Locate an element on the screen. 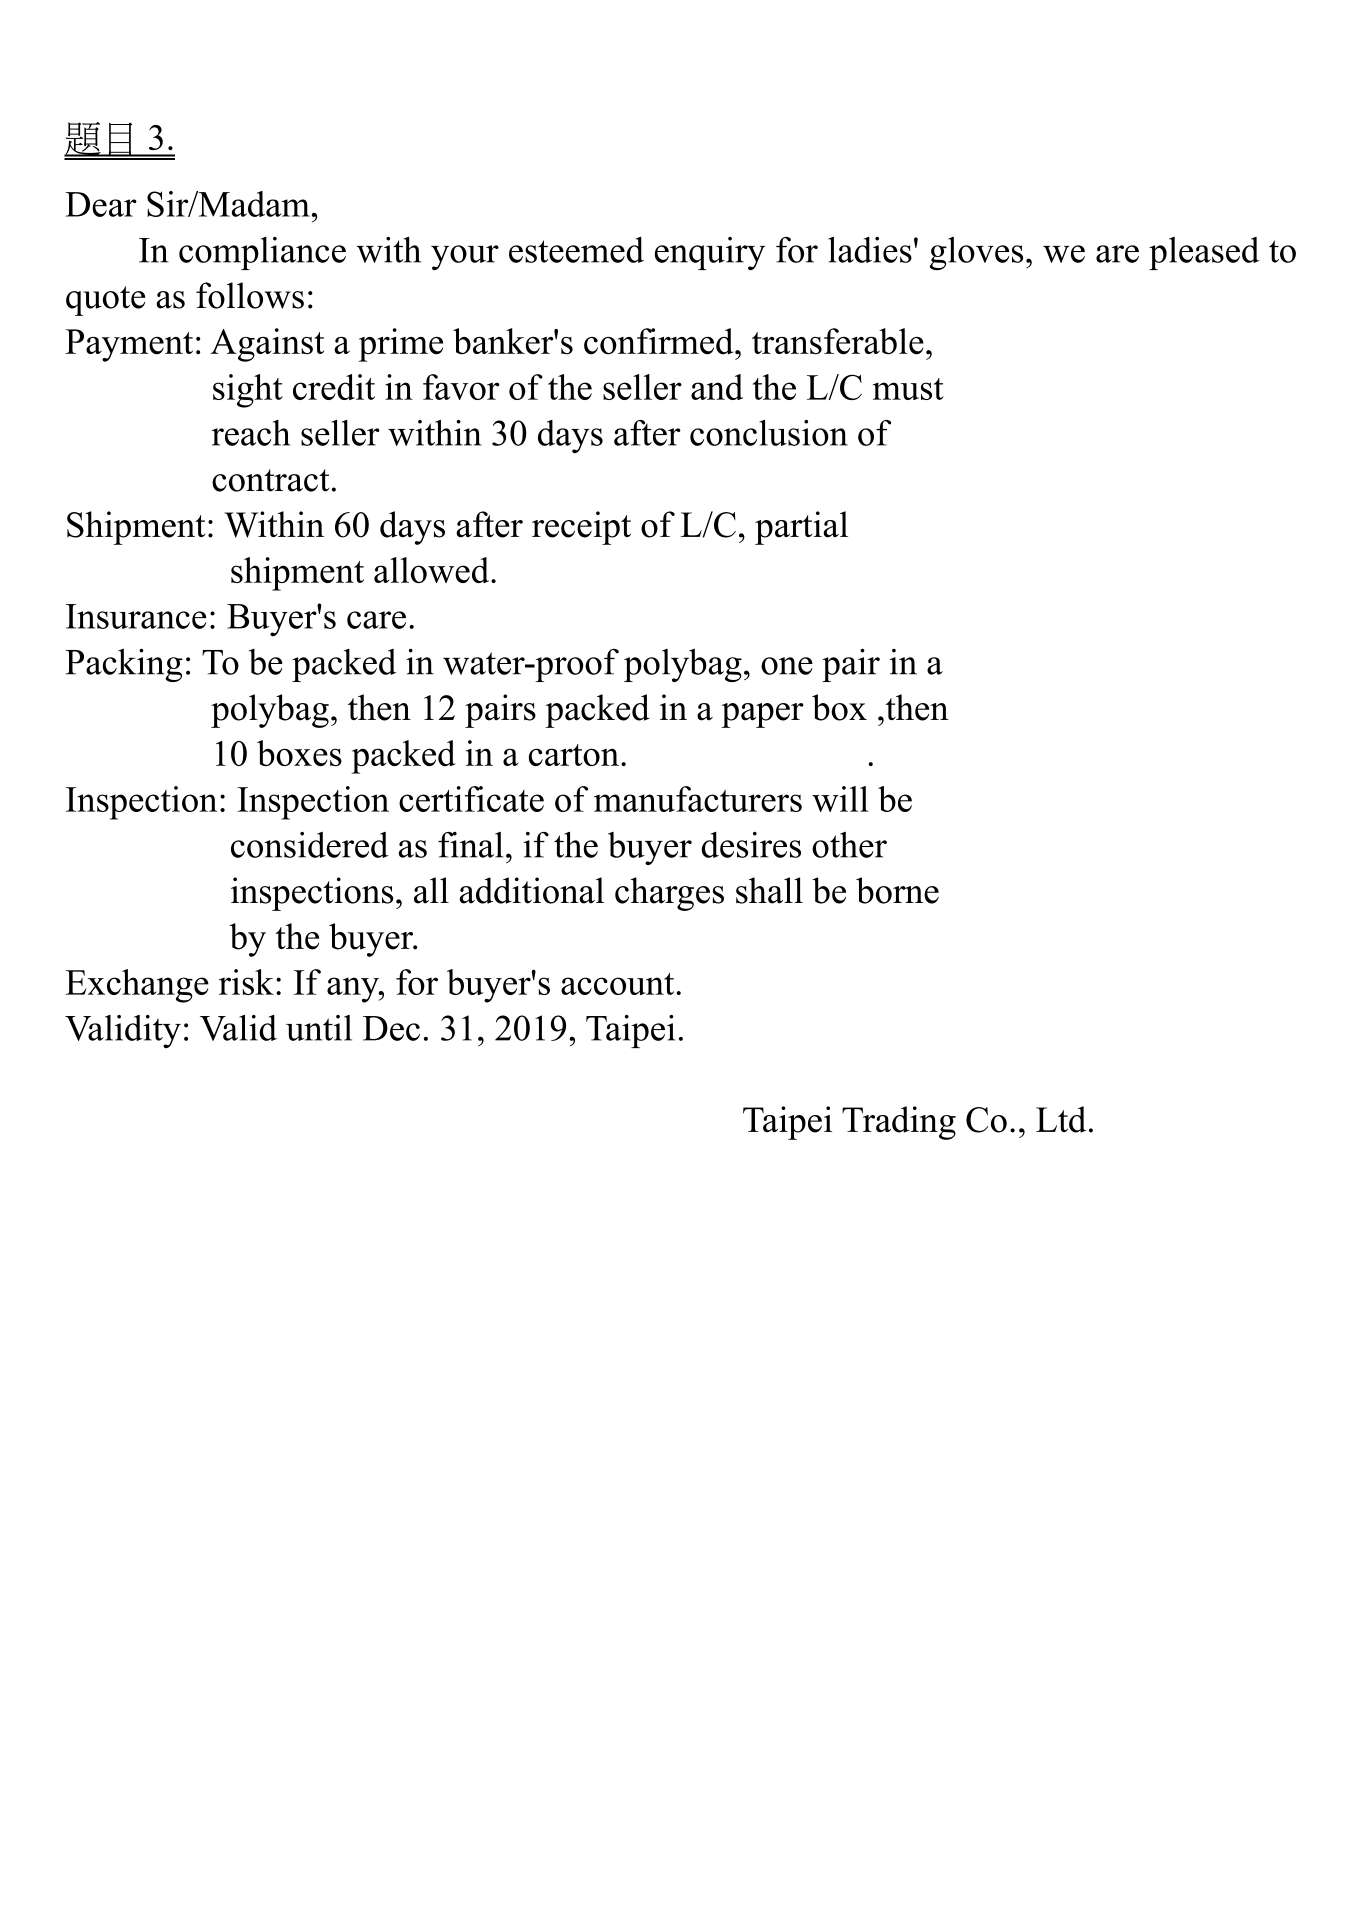 This screenshot has width=1362, height=1927. Trading is located at coordinates (899, 1123).
